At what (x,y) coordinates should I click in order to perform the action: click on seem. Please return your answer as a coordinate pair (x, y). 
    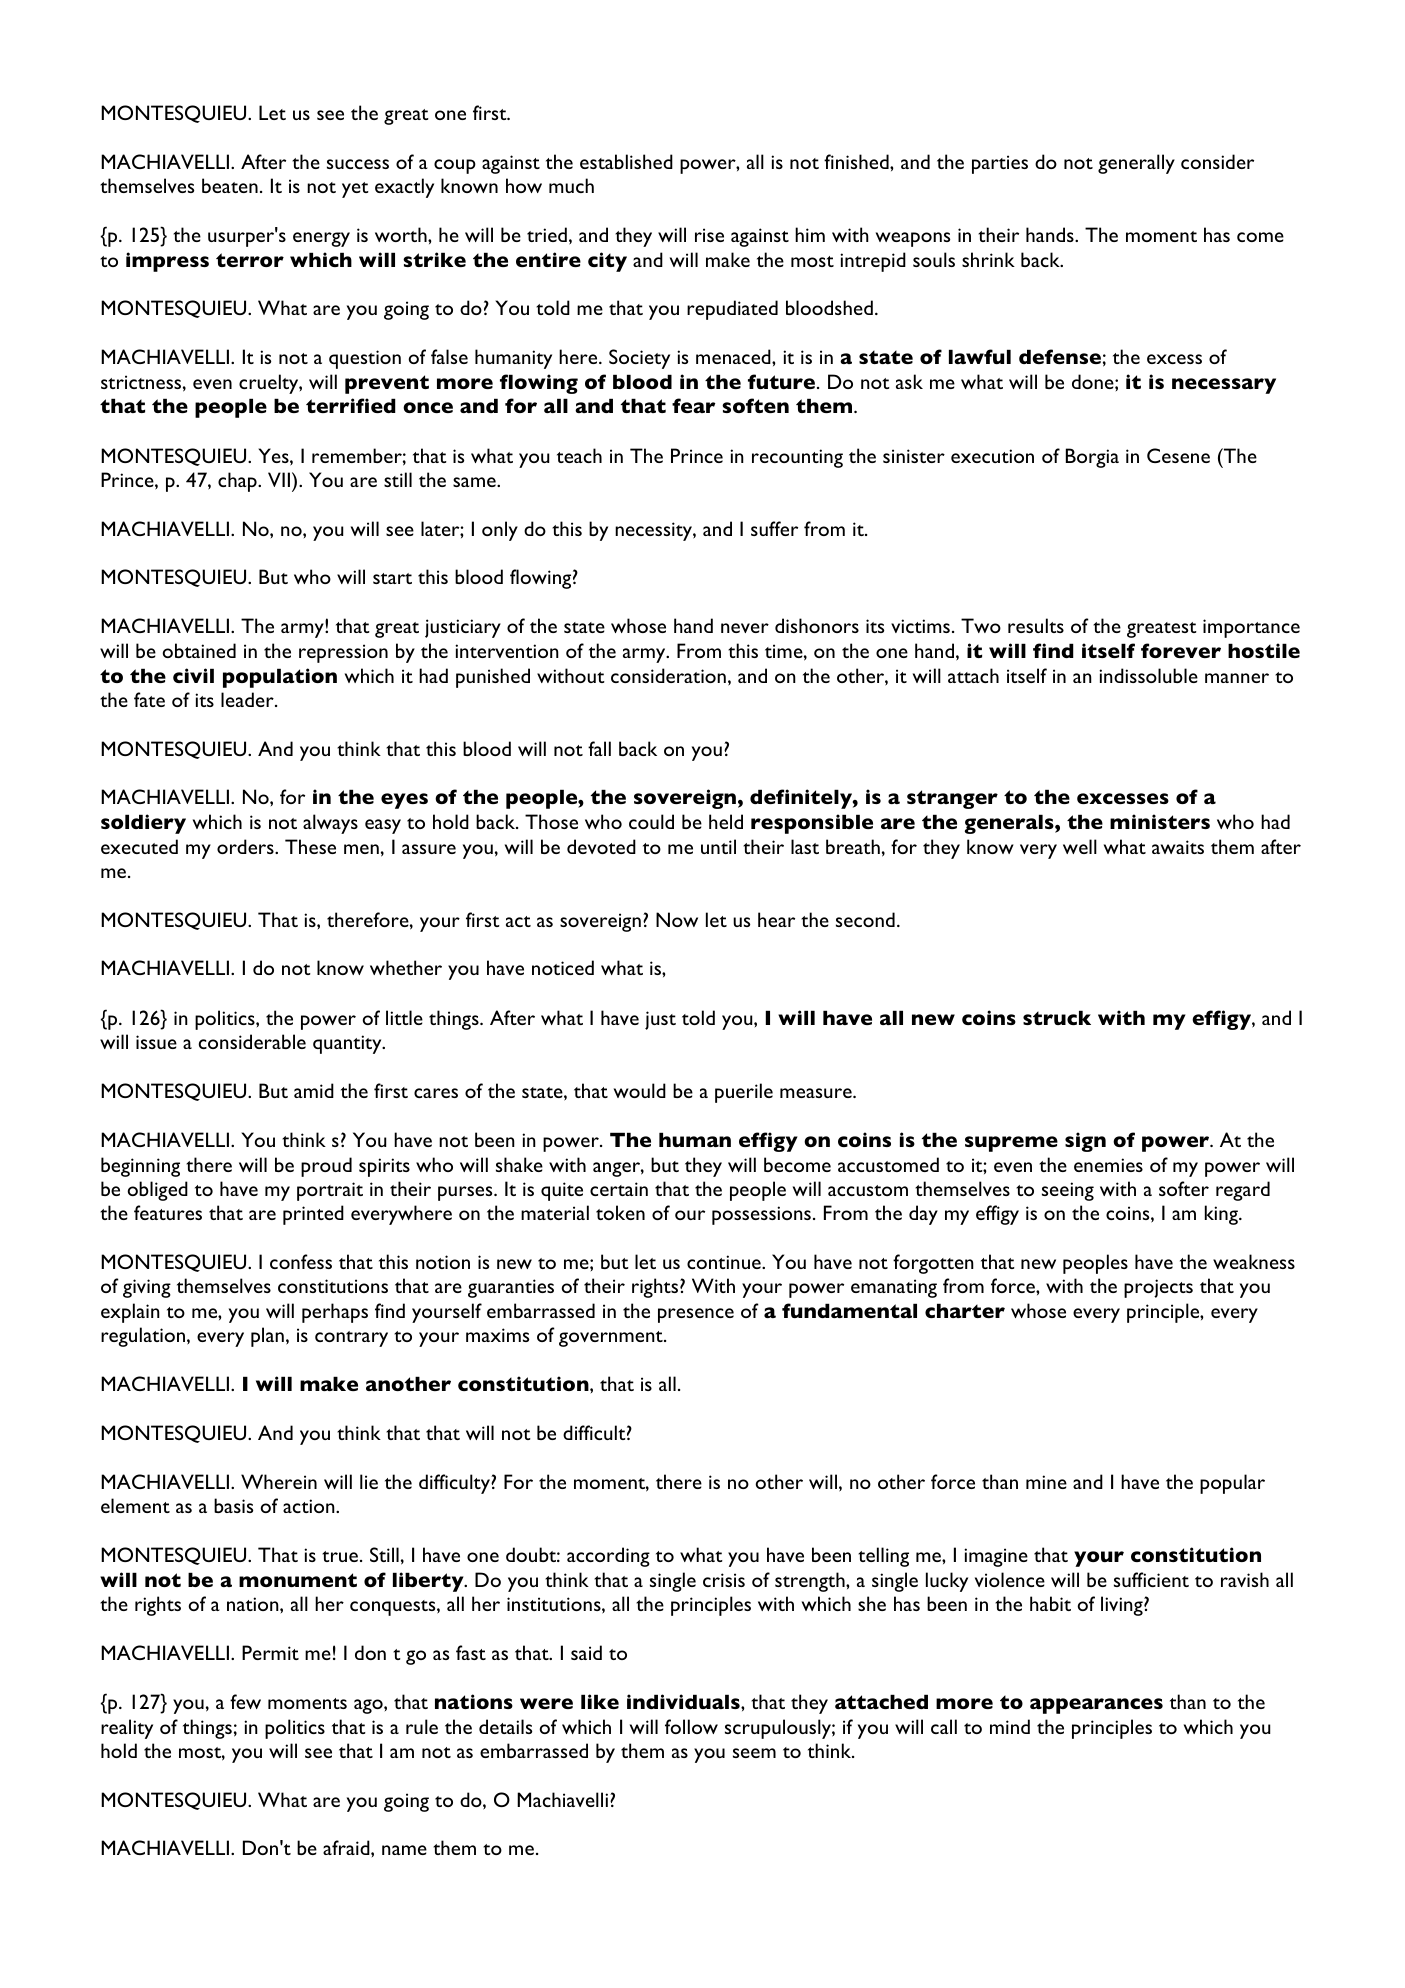
    Looking at the image, I should click on (754, 1753).
